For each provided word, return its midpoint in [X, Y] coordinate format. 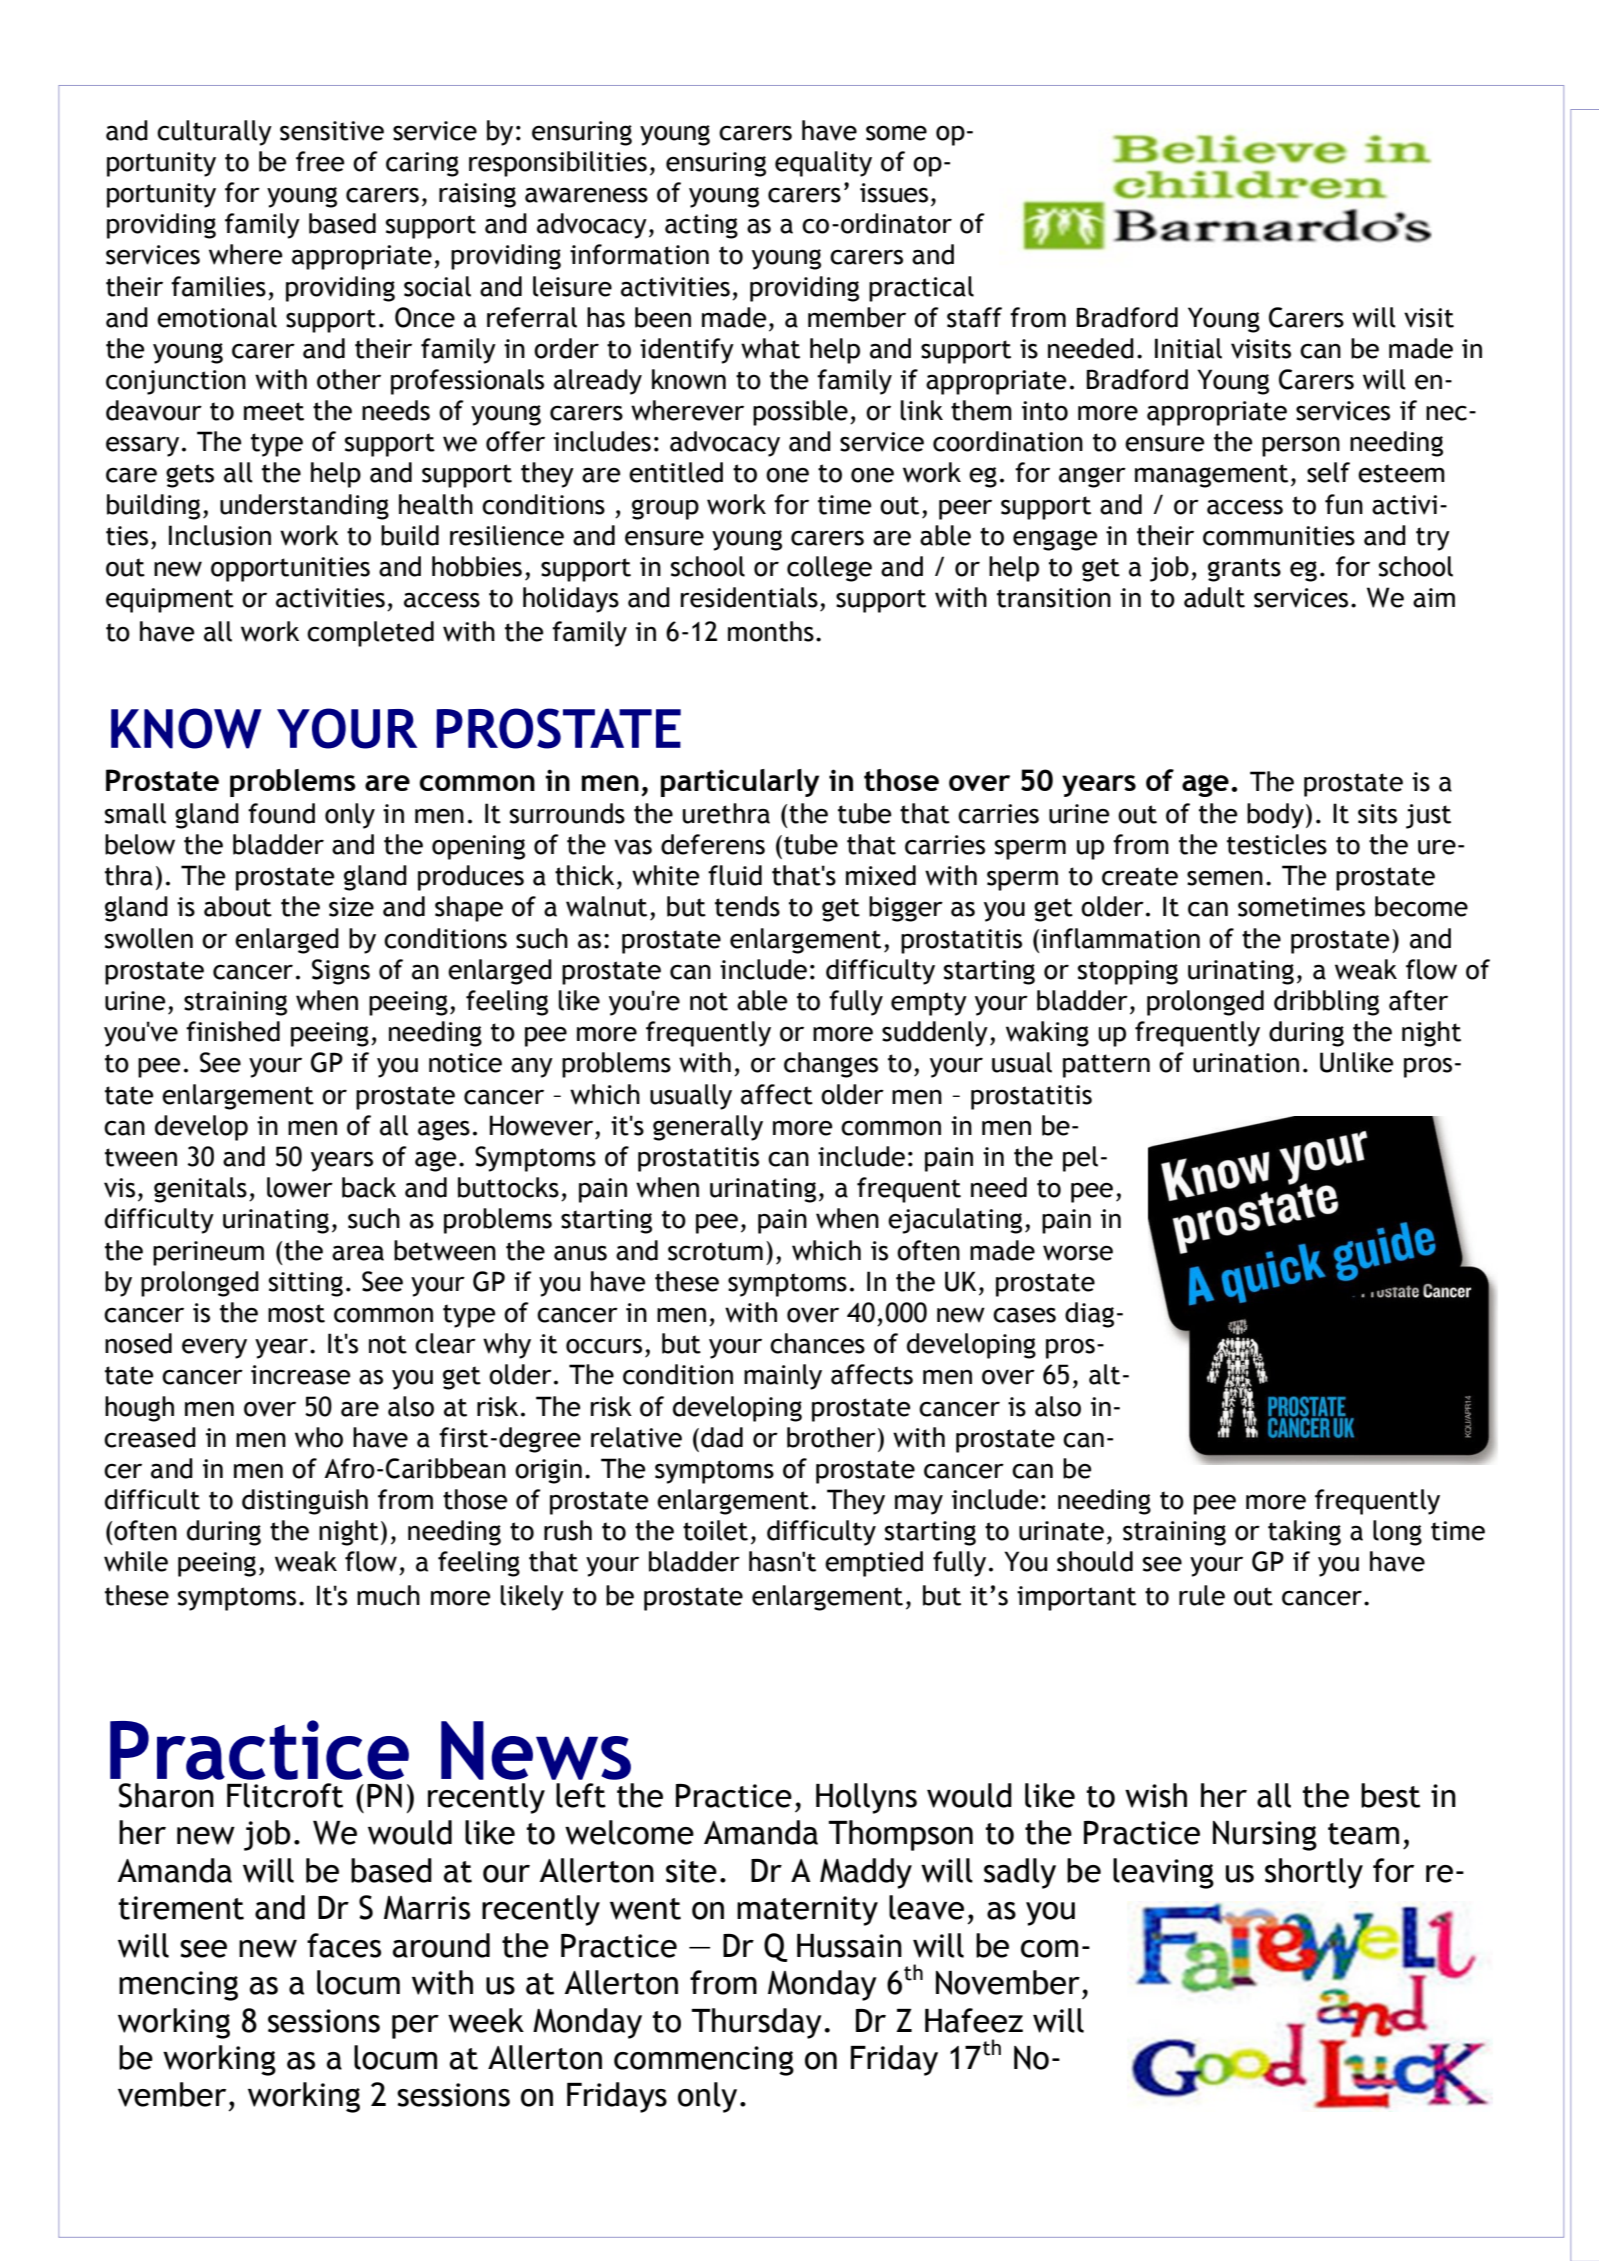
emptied [874, 1564]
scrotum [715, 1251]
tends [747, 906]
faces [344, 1945]
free [320, 161]
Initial [1188, 348]
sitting [306, 1284]
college [829, 569]
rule [1202, 1595]
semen [1225, 878]
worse [1078, 1253]
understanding [304, 507]
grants [1244, 570]
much [388, 1595]
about [238, 906]
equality [823, 164]
